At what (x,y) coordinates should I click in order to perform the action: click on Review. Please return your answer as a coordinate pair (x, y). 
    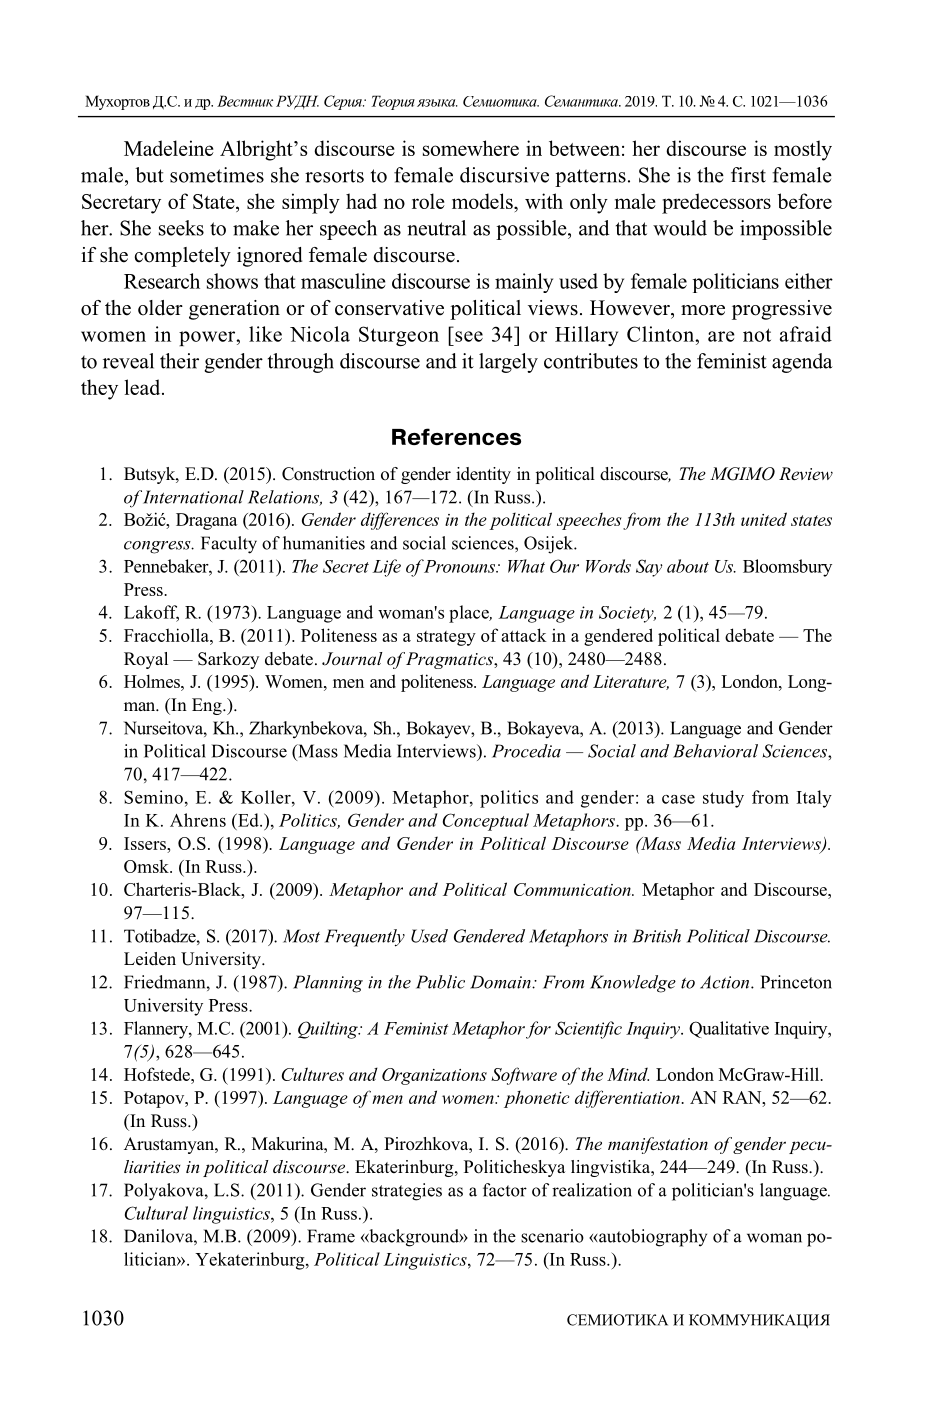
    Looking at the image, I should click on (806, 473).
